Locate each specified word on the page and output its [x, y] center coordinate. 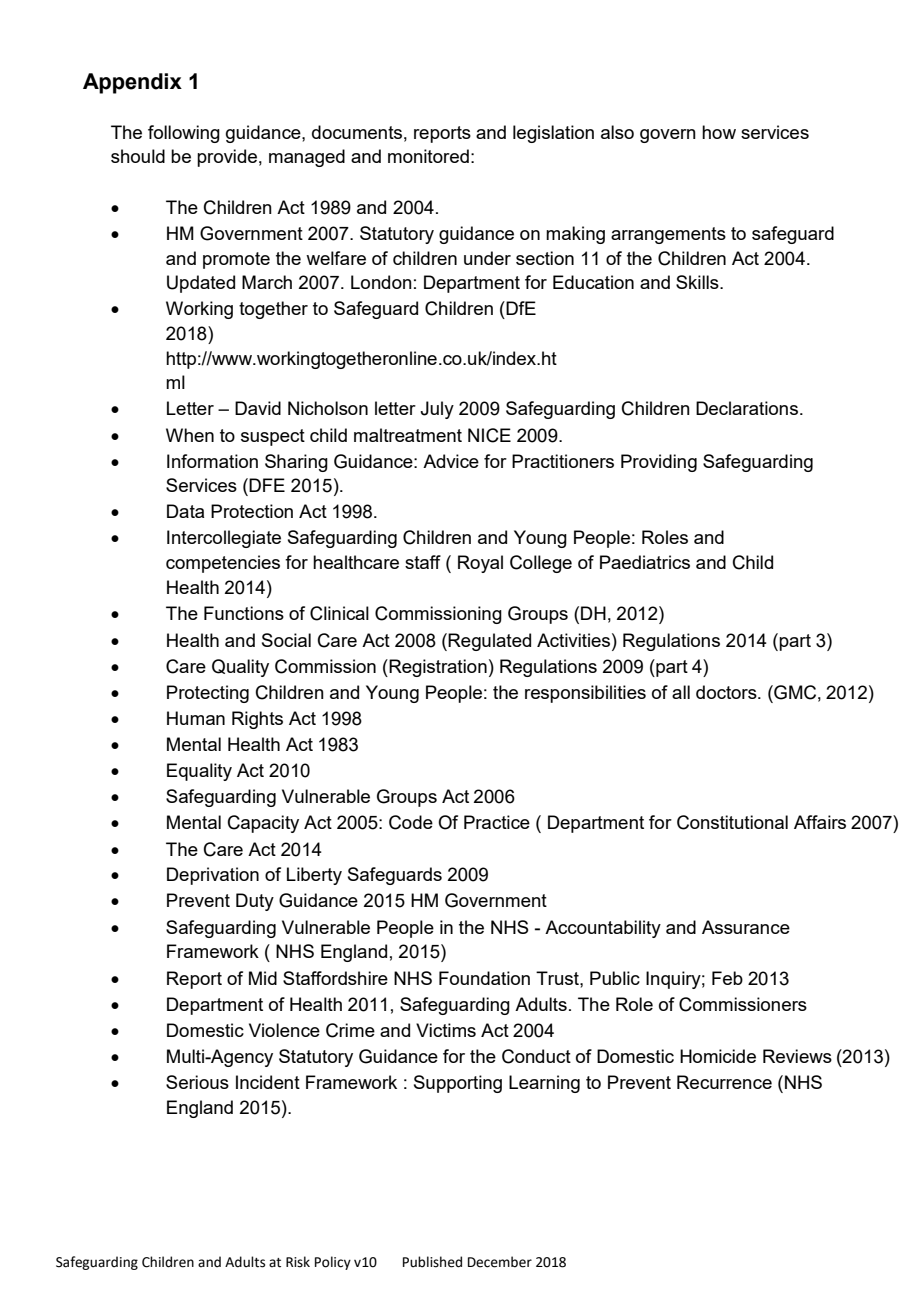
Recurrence [724, 1082]
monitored [428, 156]
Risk [298, 1262]
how [719, 132]
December [500, 1262]
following [184, 134]
